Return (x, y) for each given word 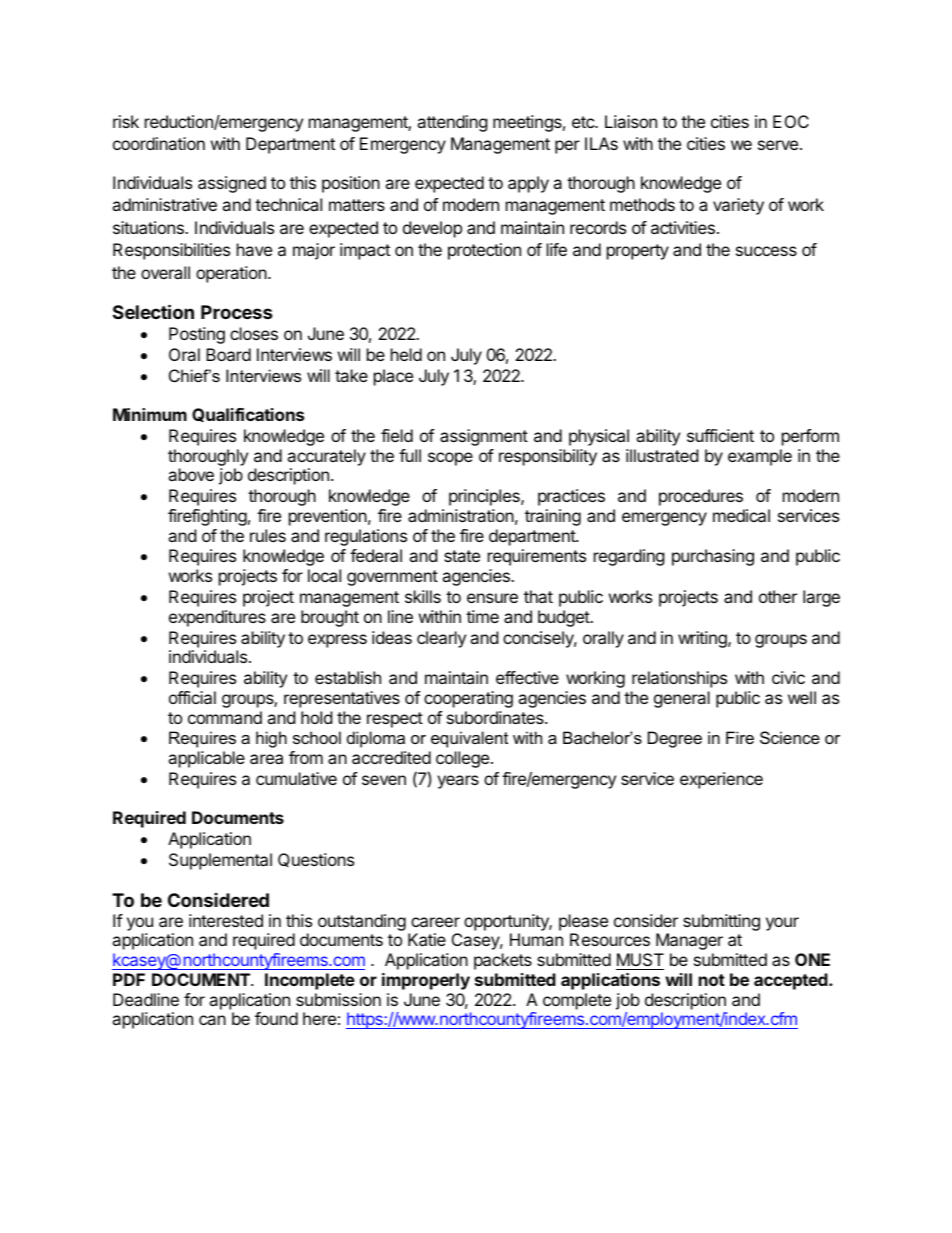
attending (452, 123)
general (682, 699)
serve (779, 145)
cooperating (468, 699)
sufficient (720, 435)
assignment (484, 437)
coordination (159, 143)
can (212, 1020)
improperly (426, 981)
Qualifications (248, 415)
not (712, 980)
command (225, 717)
